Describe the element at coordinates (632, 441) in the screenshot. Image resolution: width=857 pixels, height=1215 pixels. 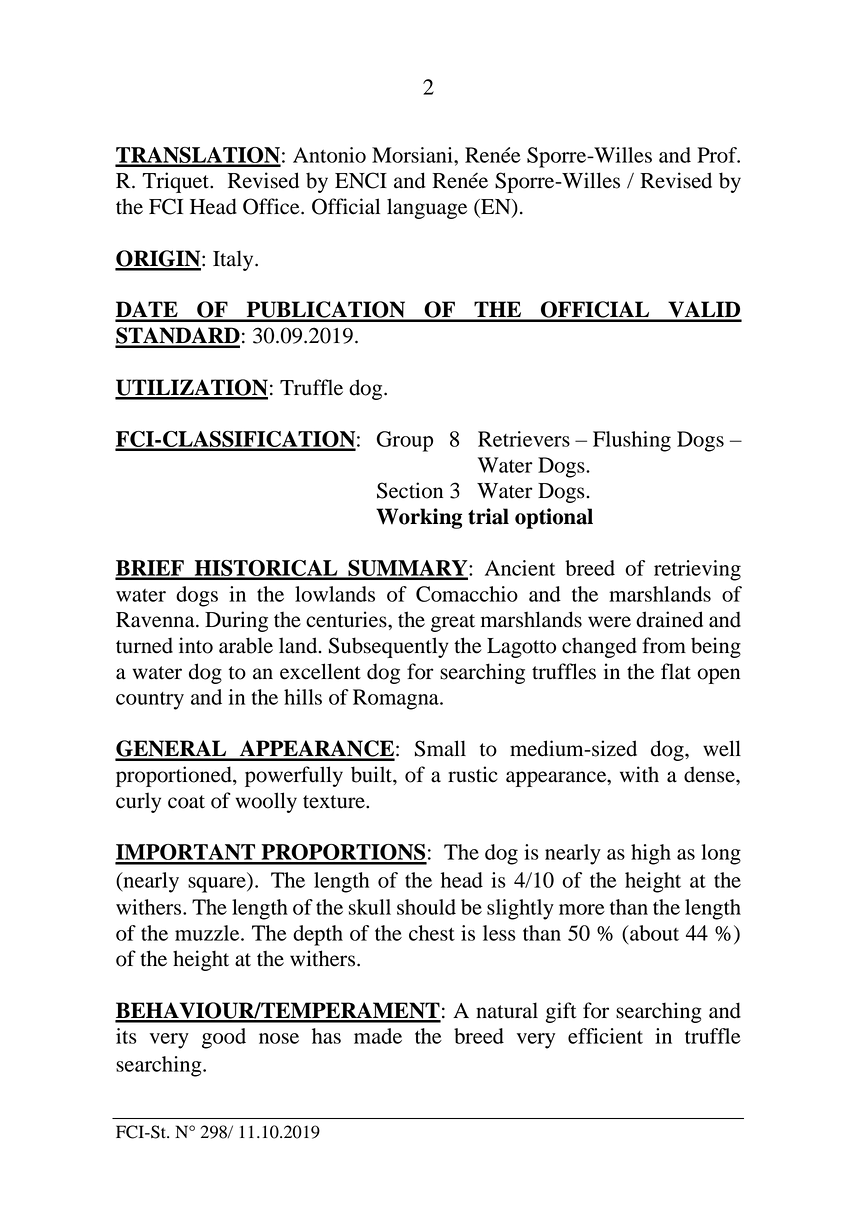
I see `Flushing` at that location.
